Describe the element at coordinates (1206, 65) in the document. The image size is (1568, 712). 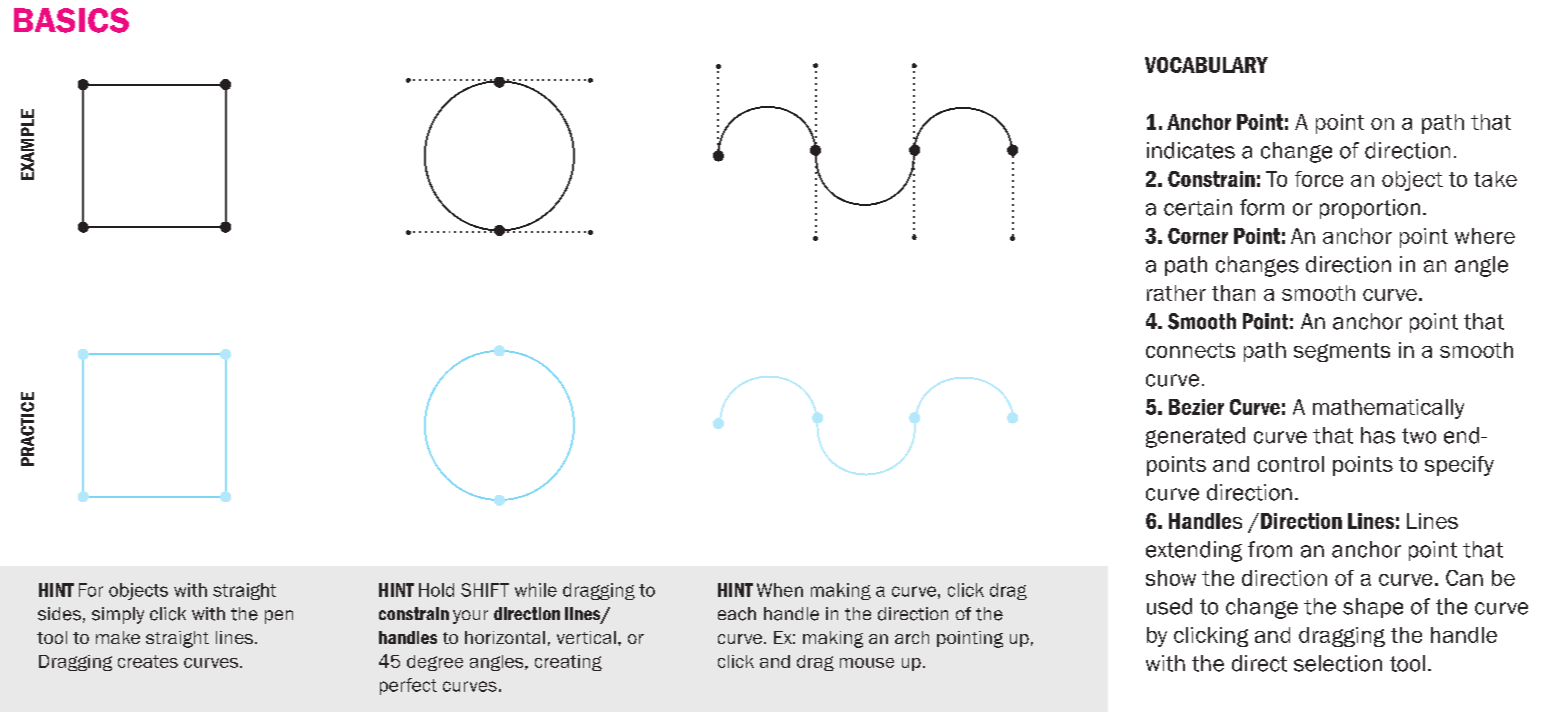
I see `VOCABULARY` at that location.
